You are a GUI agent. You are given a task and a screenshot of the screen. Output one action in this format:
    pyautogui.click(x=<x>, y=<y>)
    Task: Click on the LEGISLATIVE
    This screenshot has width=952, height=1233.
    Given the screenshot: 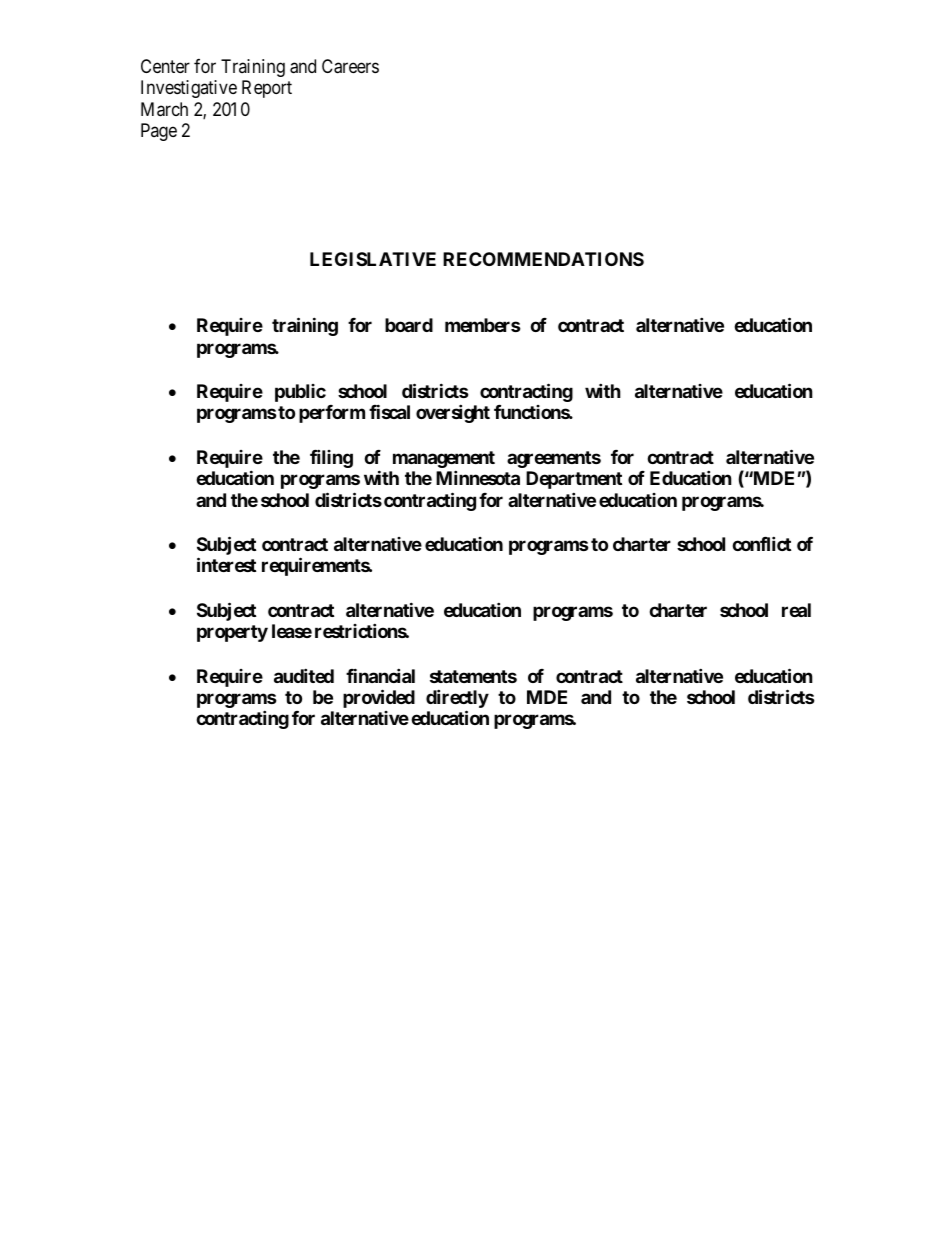 What is the action you would take?
    pyautogui.click(x=373, y=259)
